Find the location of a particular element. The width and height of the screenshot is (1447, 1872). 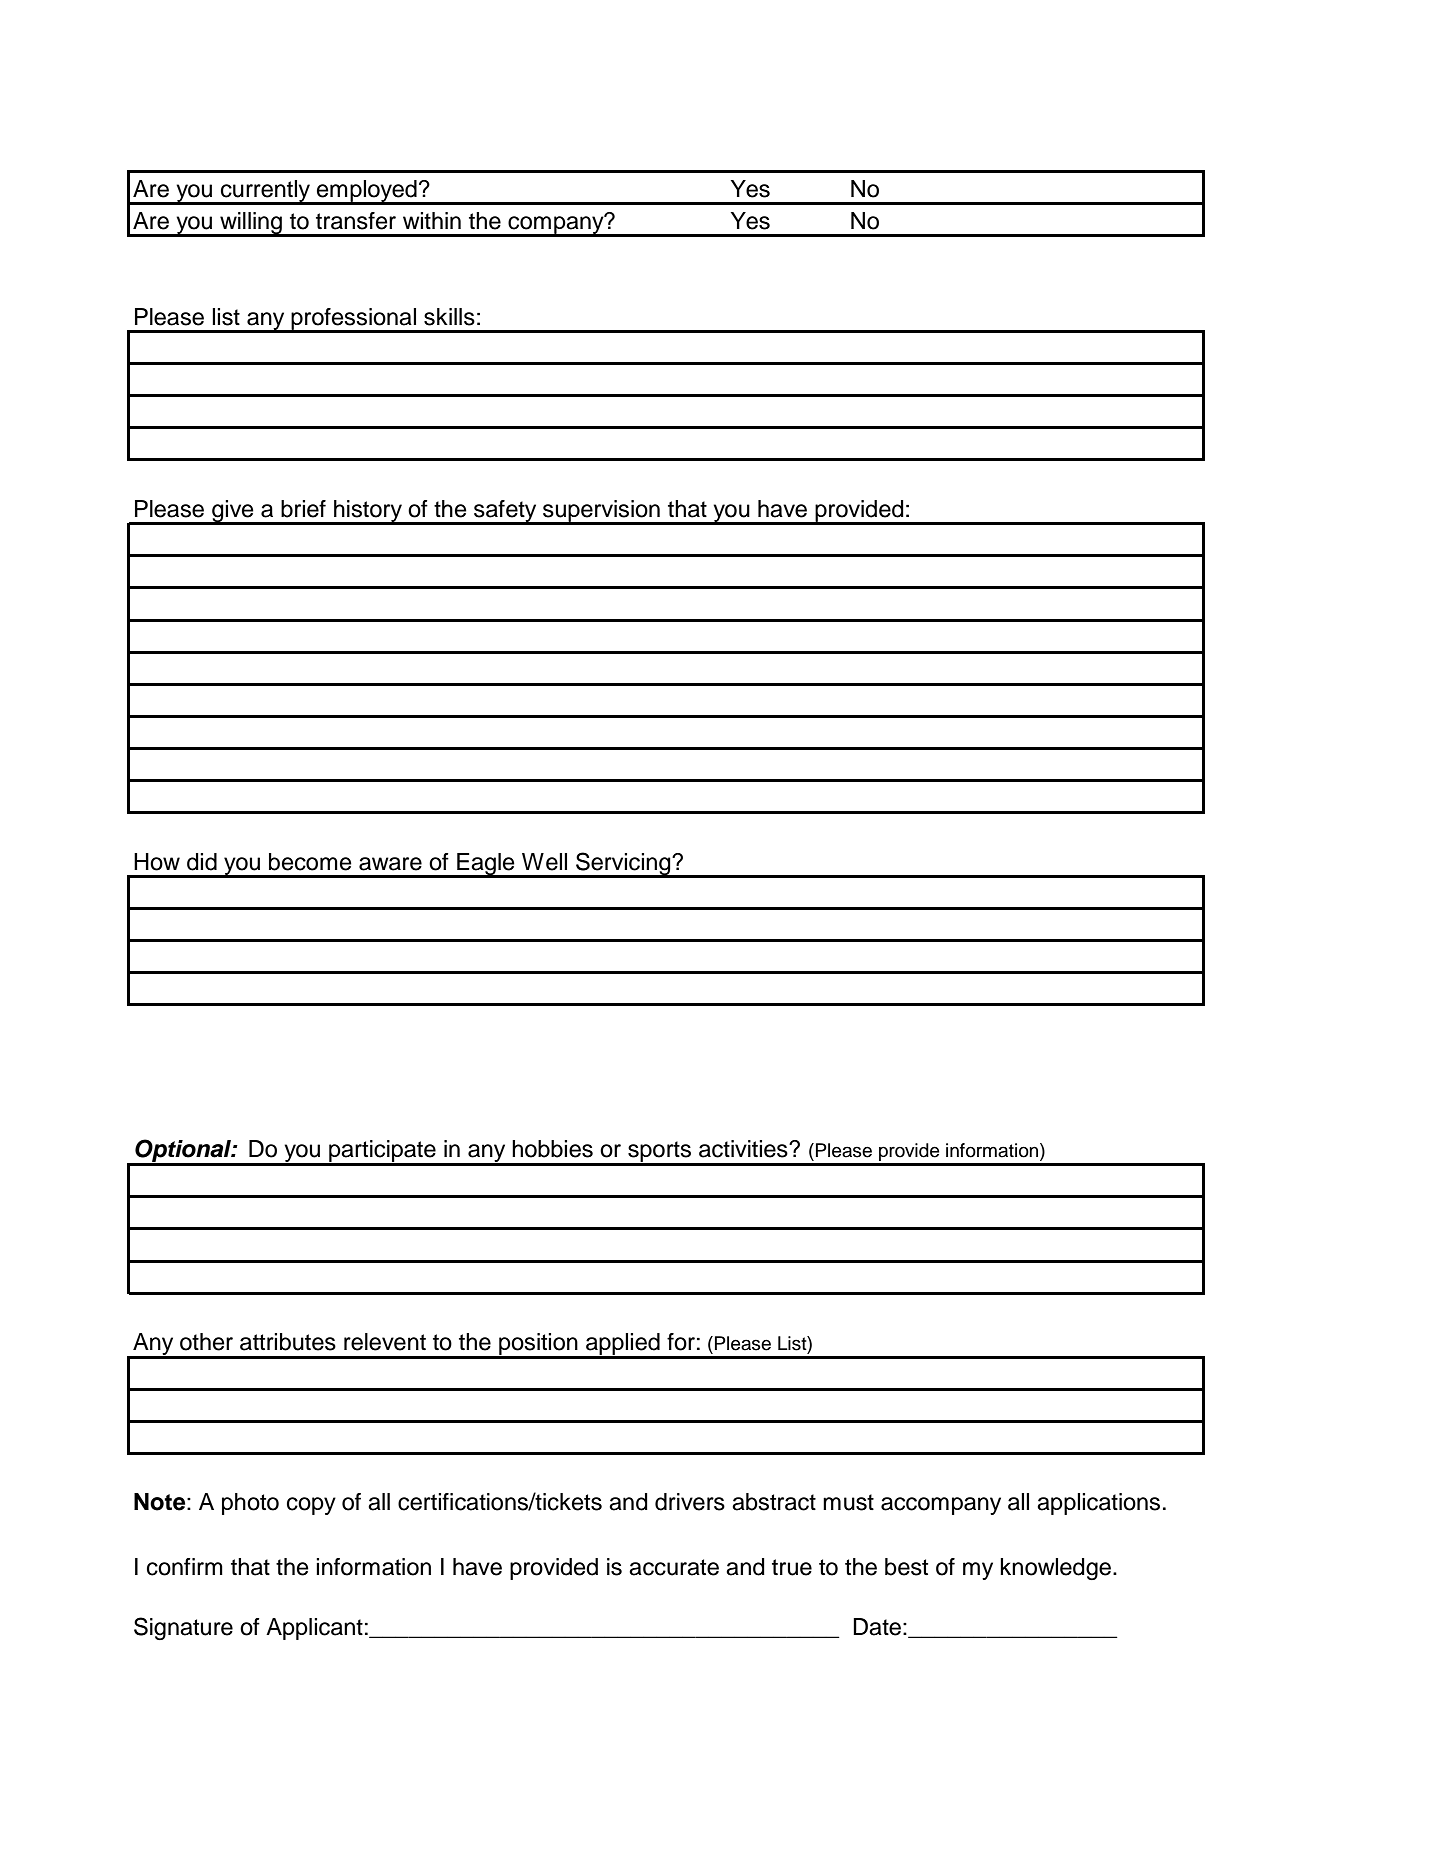

supervision is located at coordinates (601, 512).
